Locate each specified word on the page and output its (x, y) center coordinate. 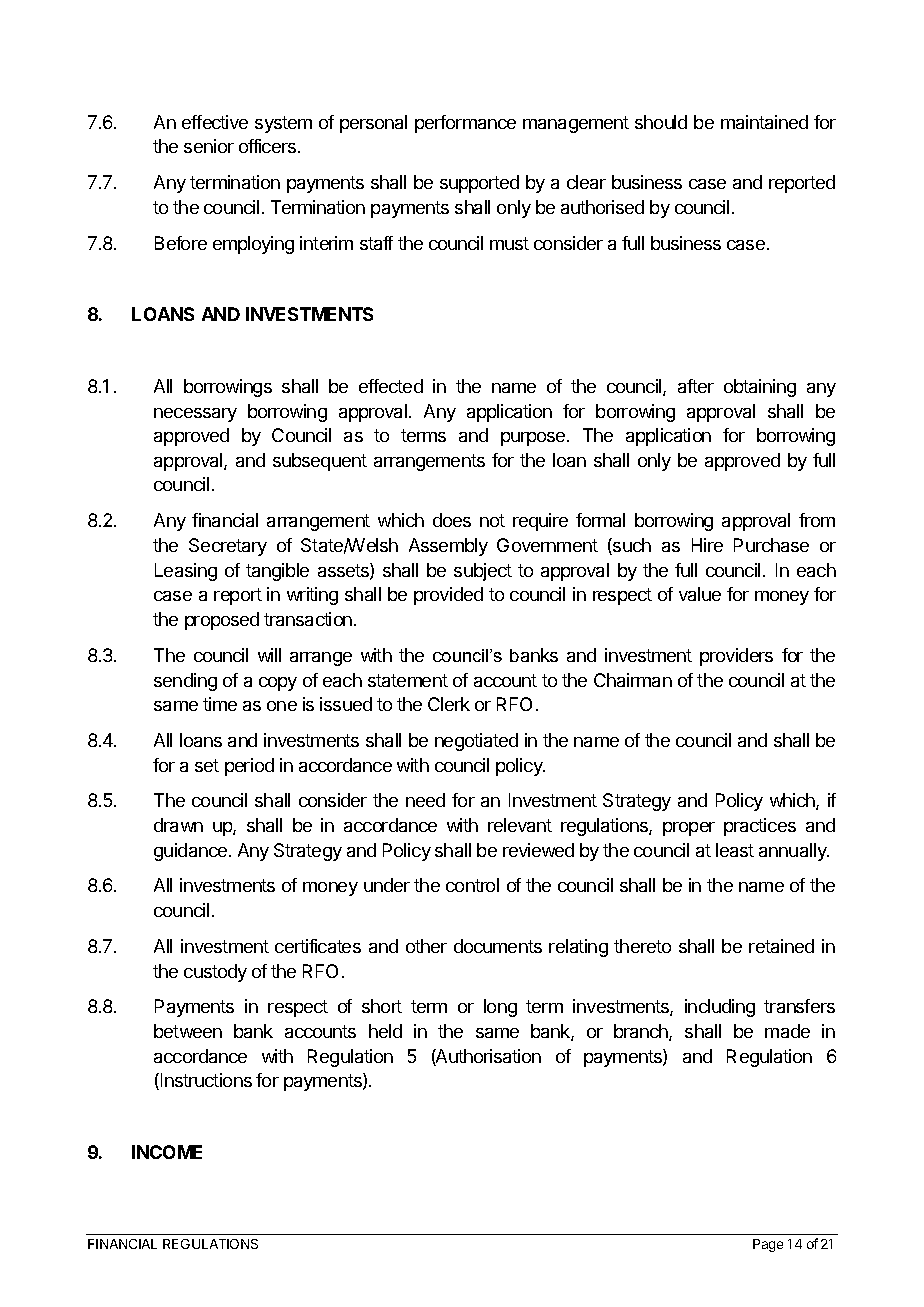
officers (267, 146)
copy (278, 684)
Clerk (449, 704)
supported (479, 184)
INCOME (167, 1152)
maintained (764, 122)
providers (736, 657)
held (385, 1031)
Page (768, 1245)
